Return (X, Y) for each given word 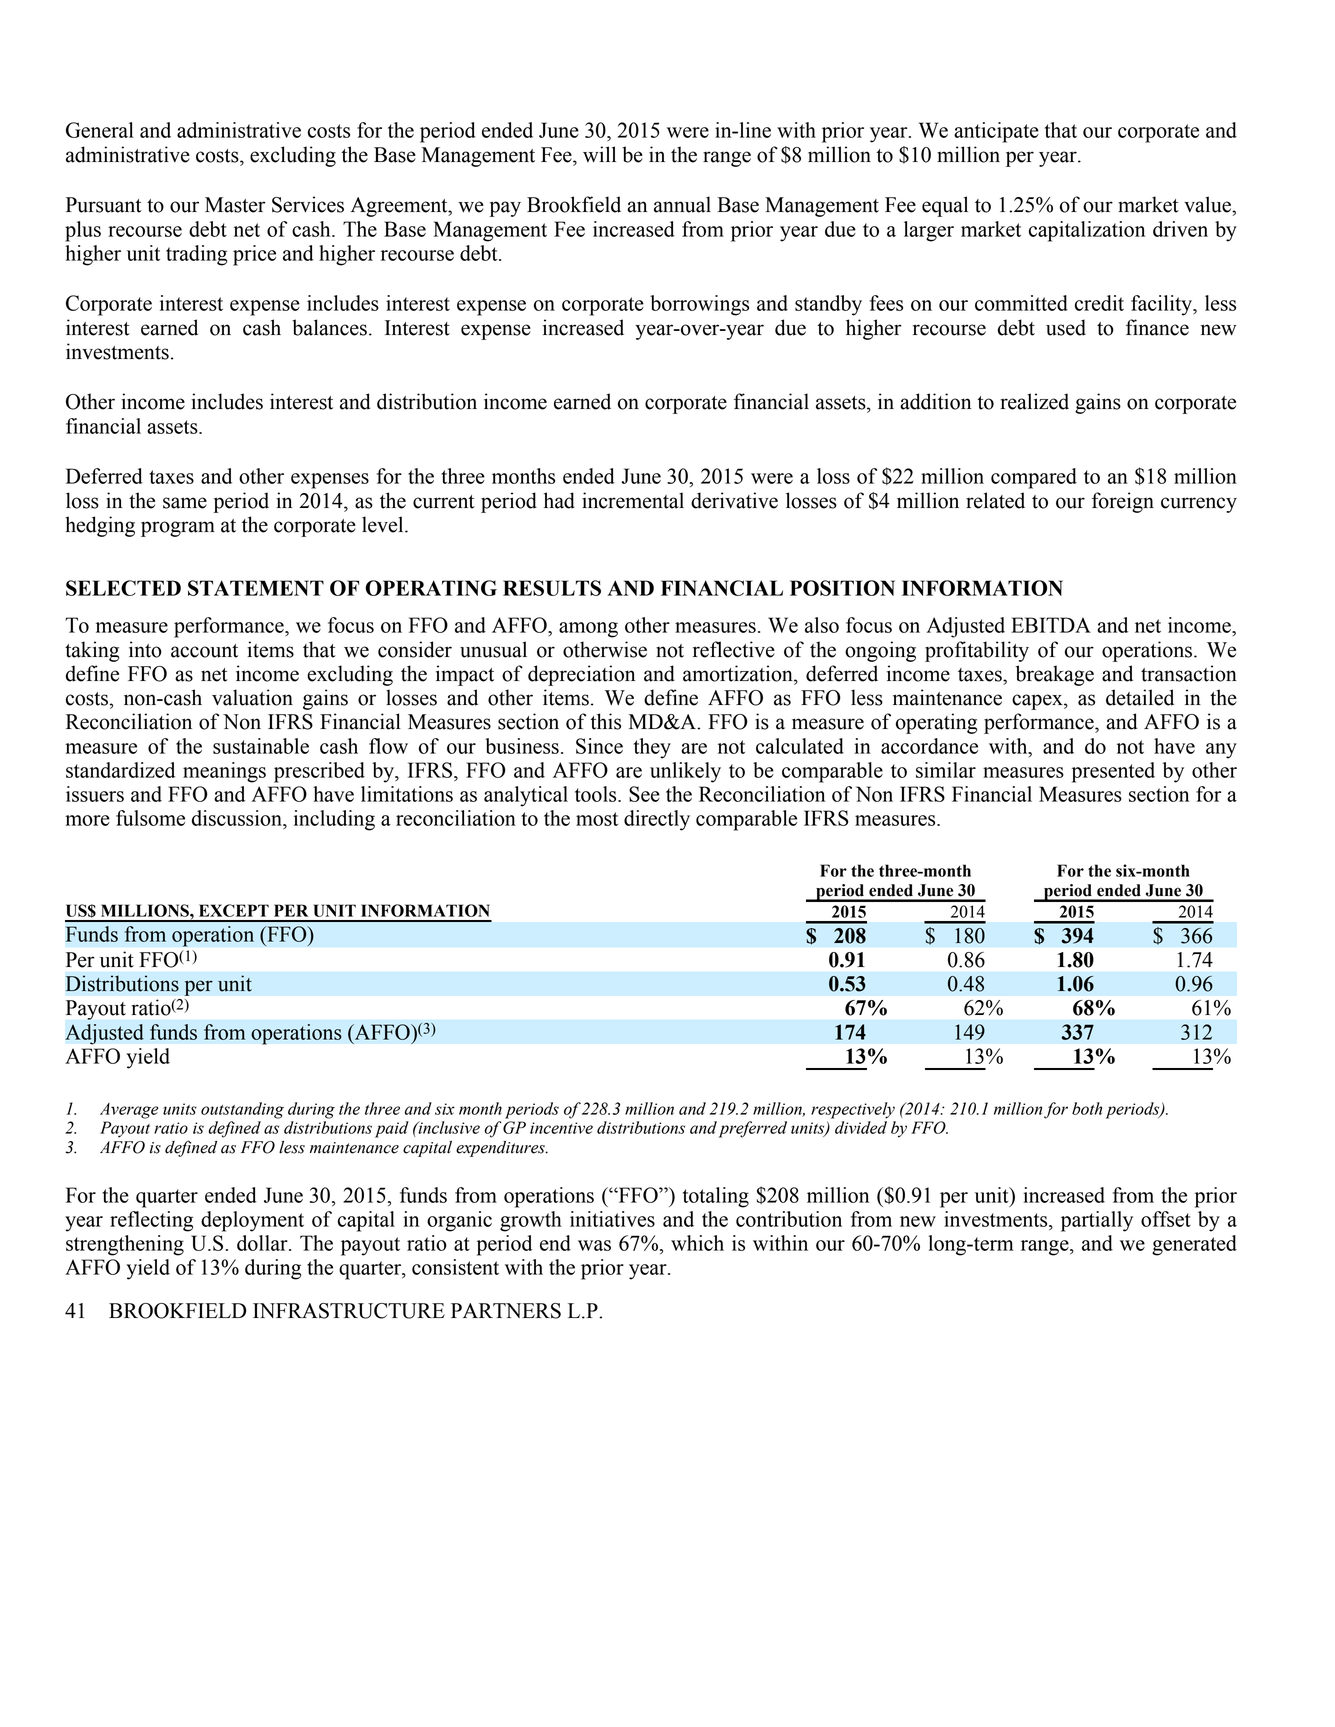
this (605, 721)
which (697, 1243)
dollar (263, 1243)
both (1087, 1108)
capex (1038, 702)
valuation (252, 697)
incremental (633, 500)
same (185, 503)
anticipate (996, 132)
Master (235, 205)
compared (1034, 478)
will (599, 154)
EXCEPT (234, 910)
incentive (561, 1128)
